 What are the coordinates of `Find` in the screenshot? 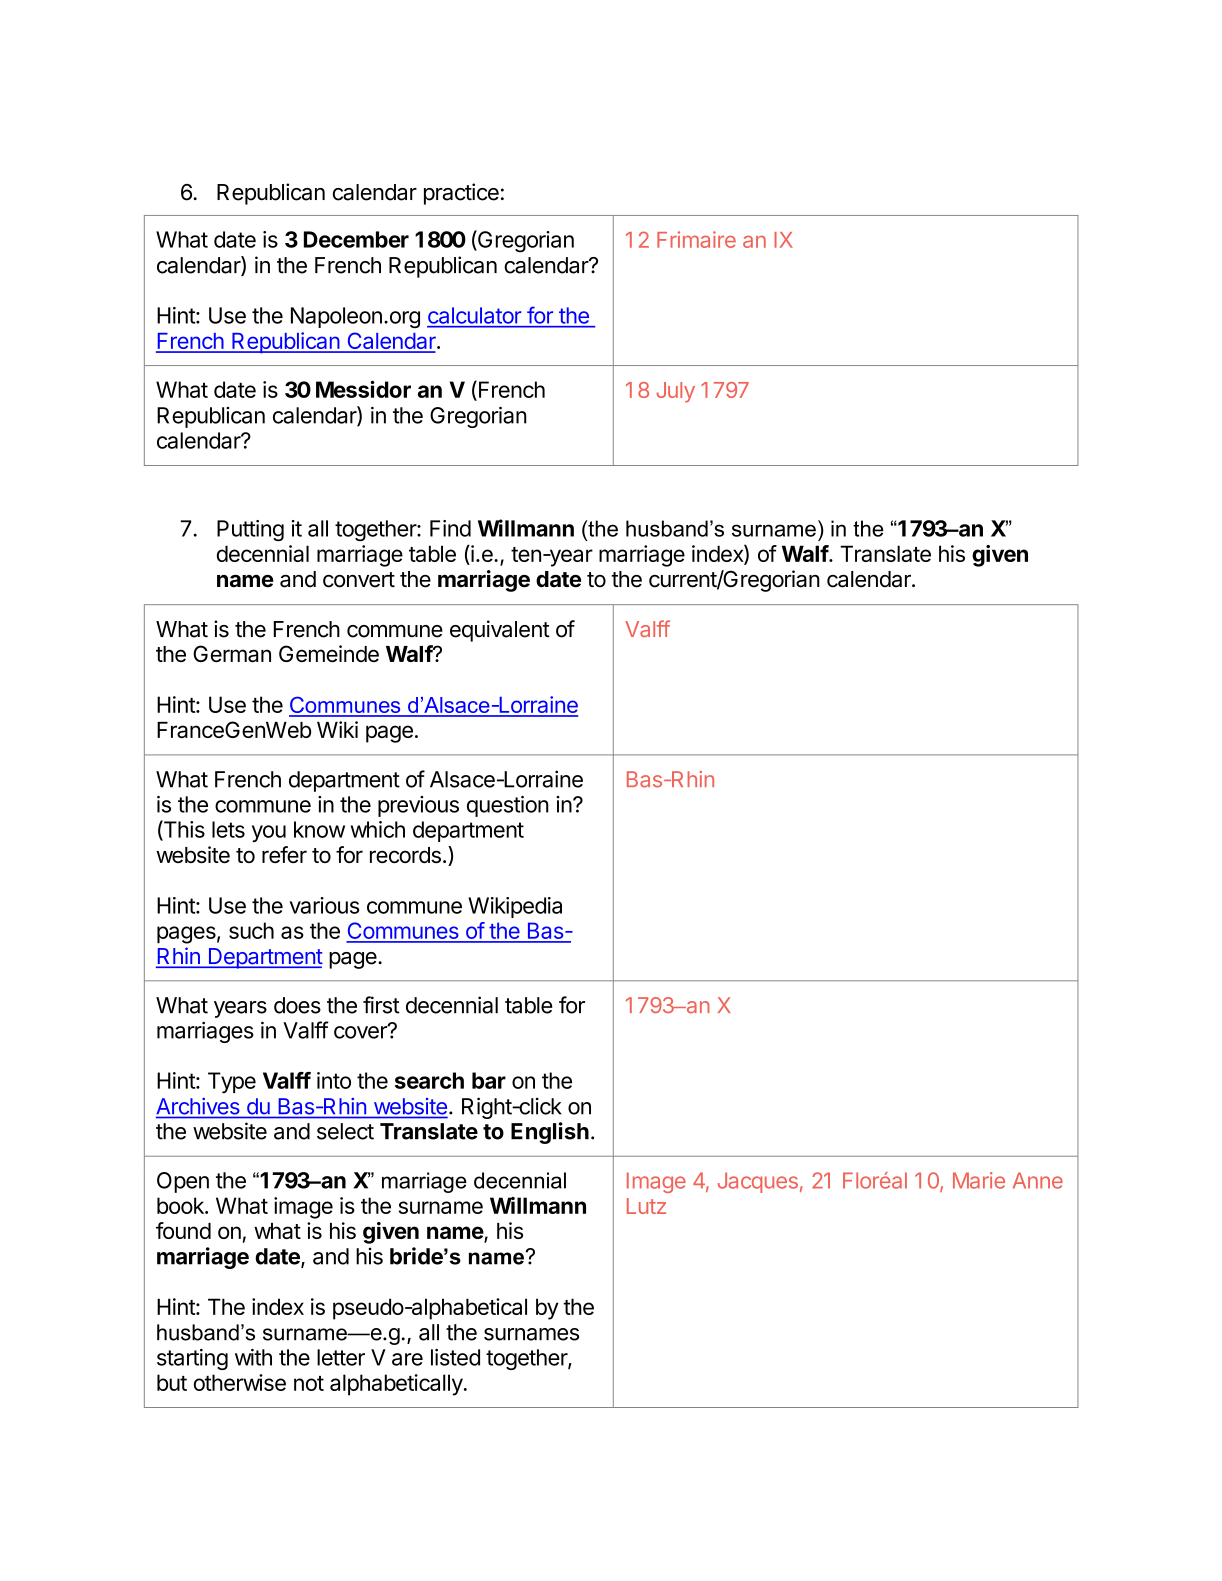 It's located at (450, 528).
